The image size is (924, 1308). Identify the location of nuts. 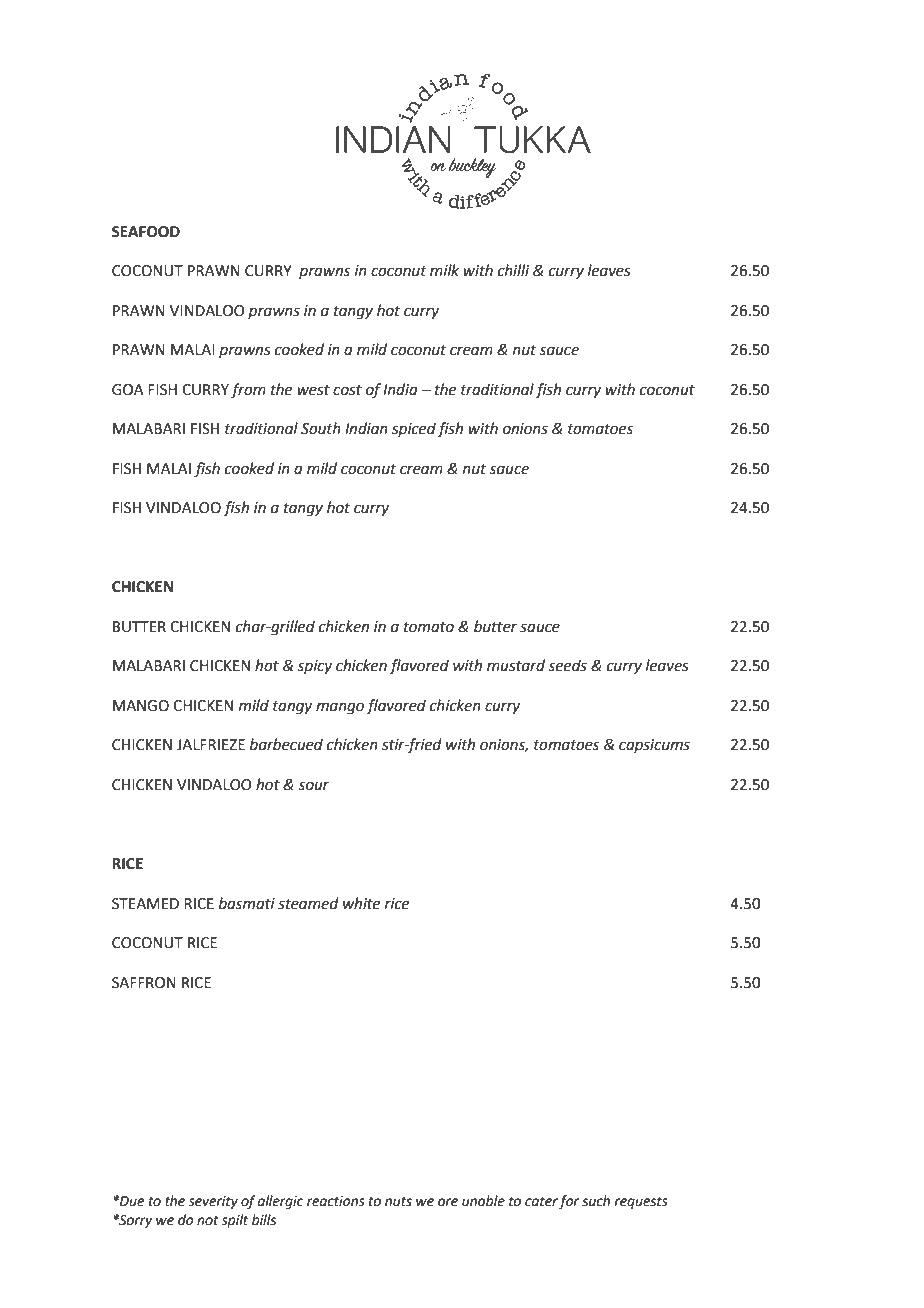
(398, 1201).
